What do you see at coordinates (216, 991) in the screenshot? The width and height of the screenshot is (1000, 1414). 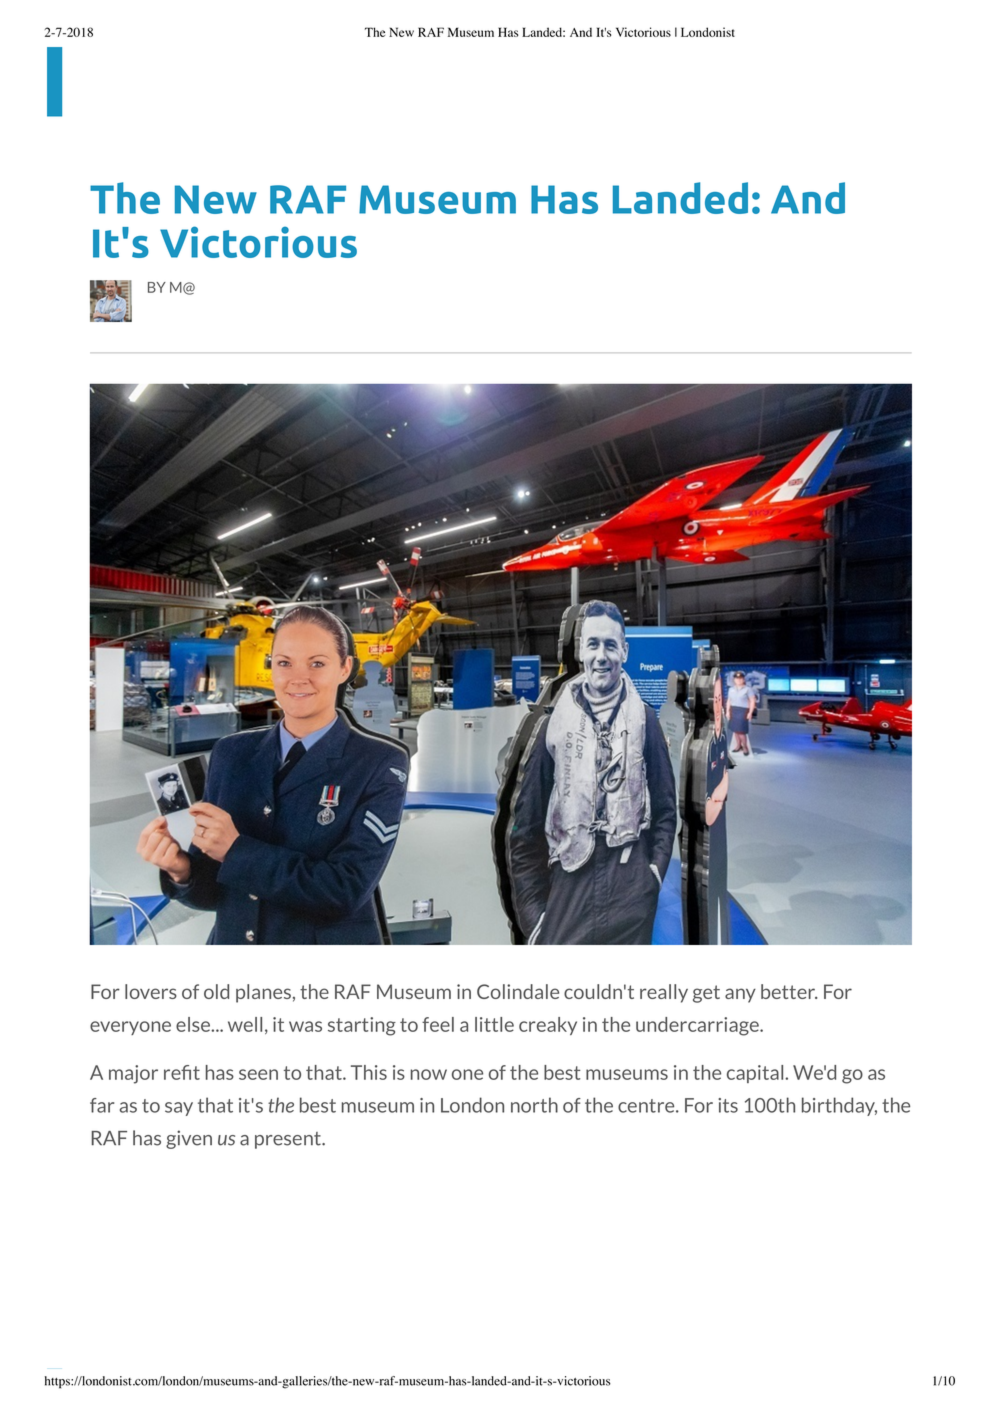 I see `old` at bounding box center [216, 991].
